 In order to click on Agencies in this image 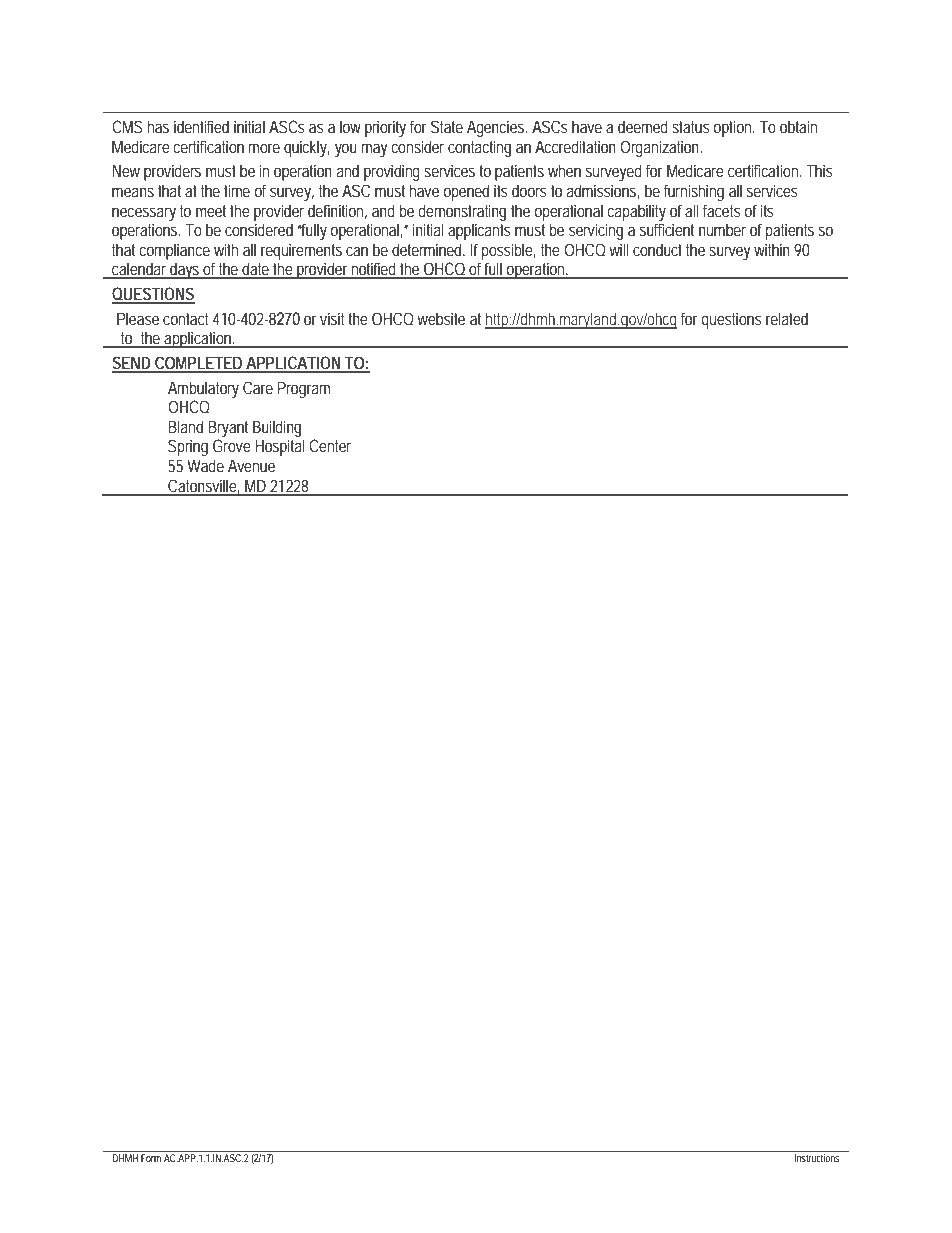, I will do `click(497, 128)`.
